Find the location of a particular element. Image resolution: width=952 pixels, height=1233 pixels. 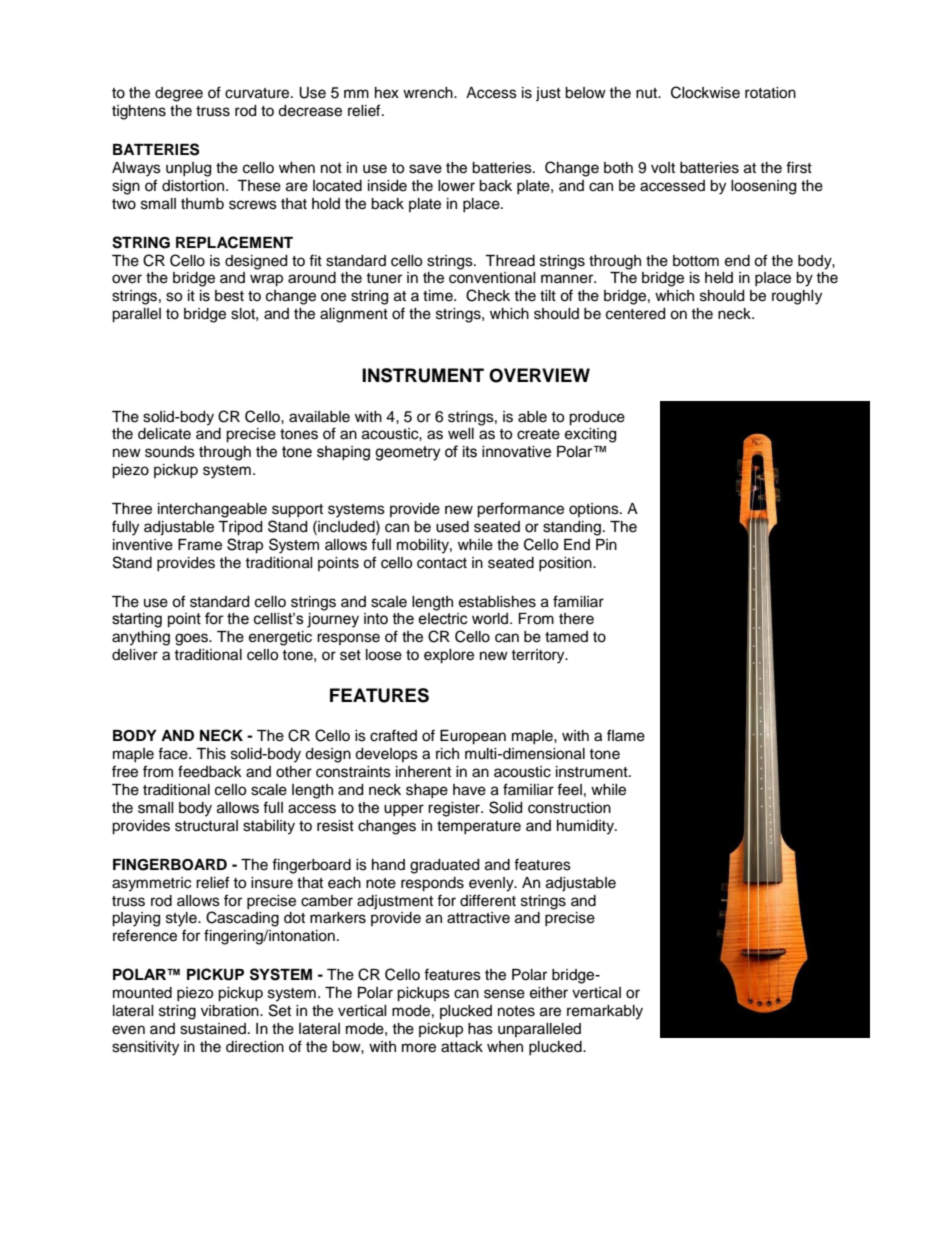

Clockwise is located at coordinates (705, 92).
